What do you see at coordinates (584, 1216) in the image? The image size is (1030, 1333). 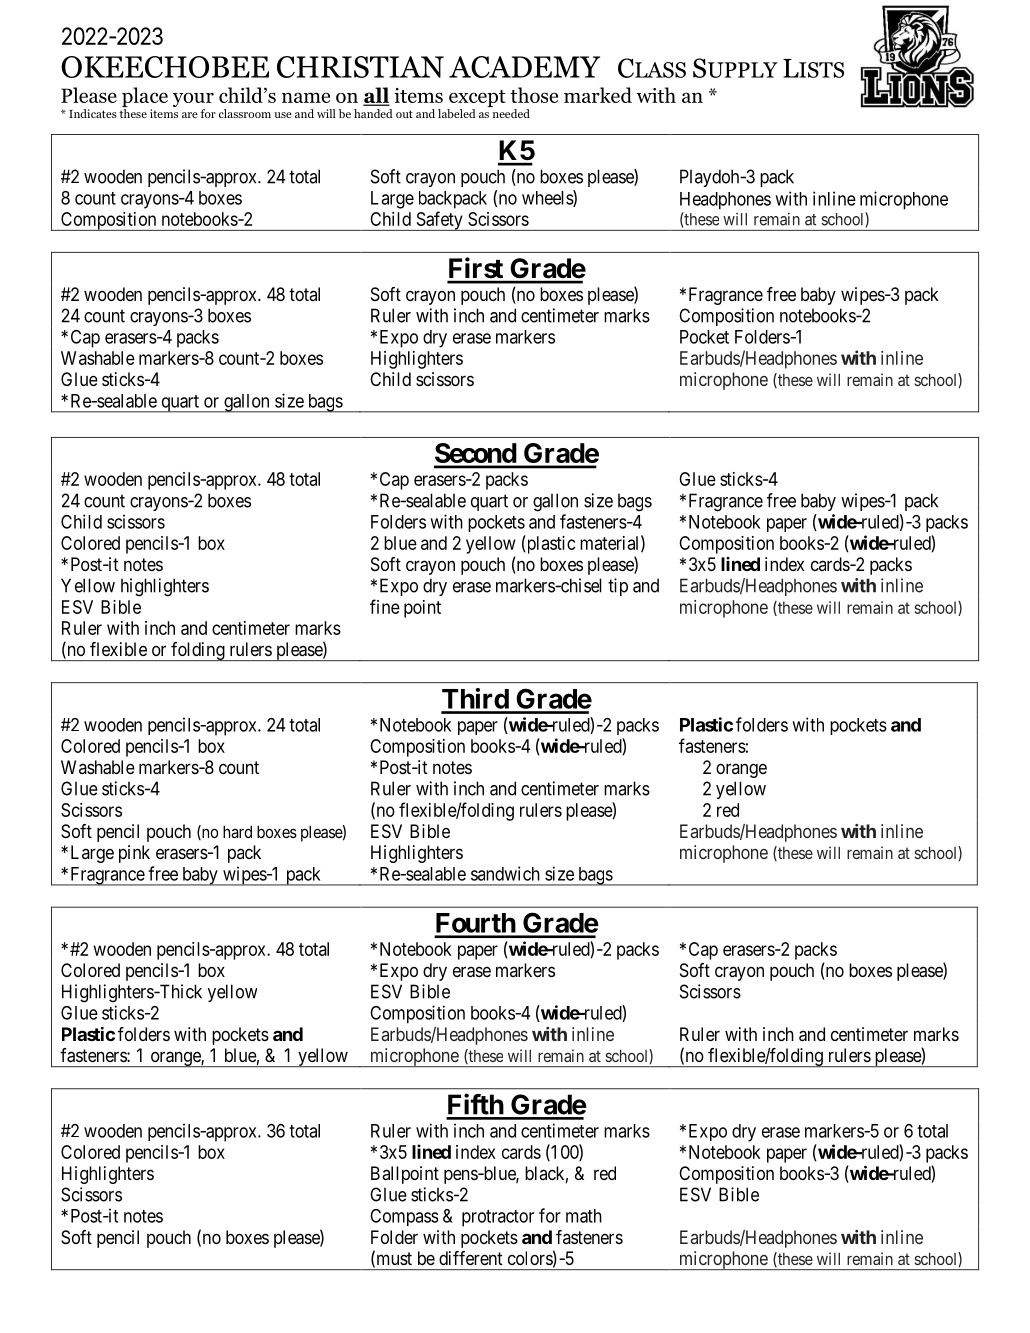 I see `math` at bounding box center [584, 1216].
